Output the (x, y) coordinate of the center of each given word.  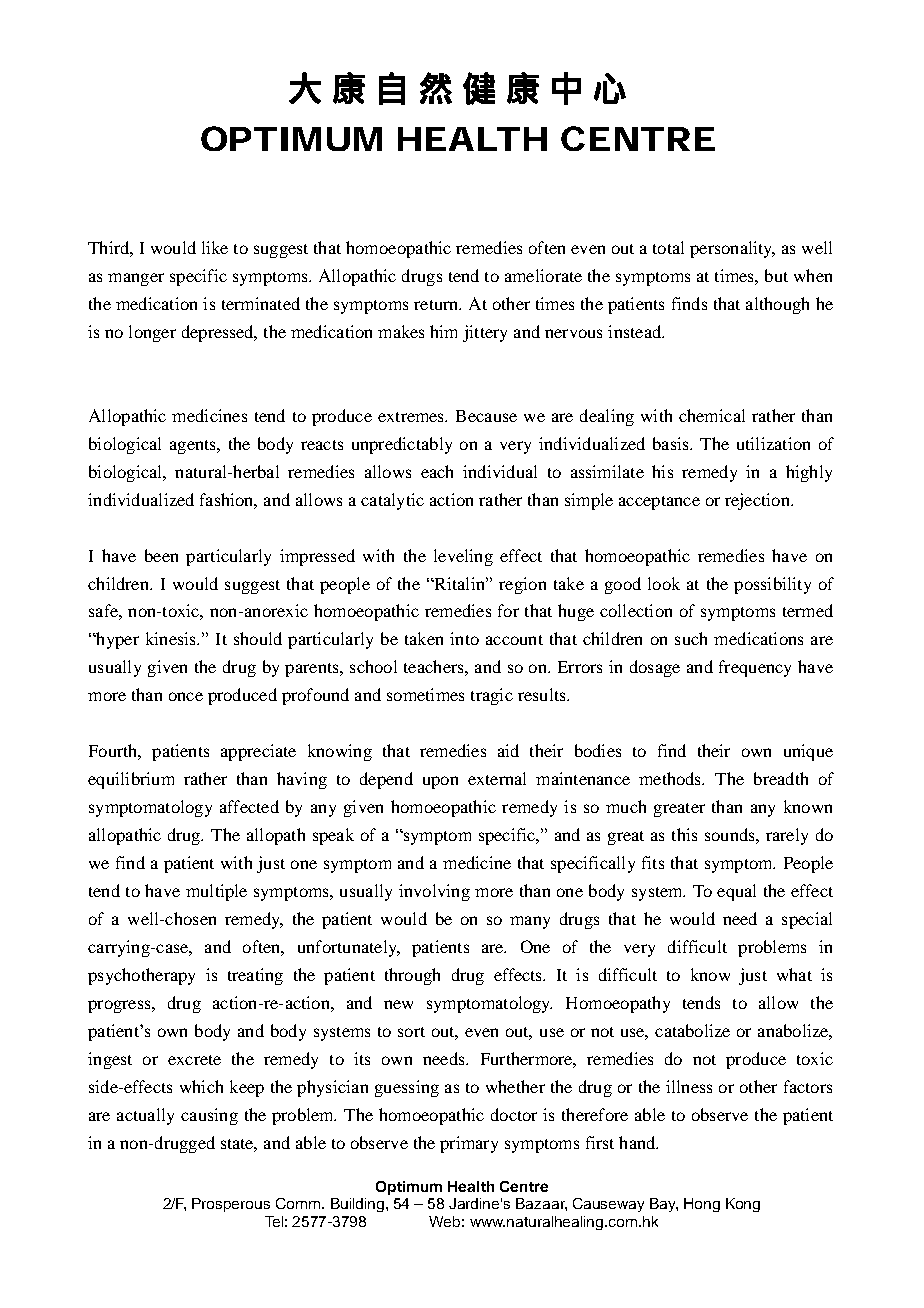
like (215, 247)
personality (732, 249)
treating (255, 976)
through (412, 976)
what (794, 974)
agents (194, 447)
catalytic (392, 501)
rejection (758, 501)
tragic (492, 696)
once (186, 696)
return (437, 305)
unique (808, 752)
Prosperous (231, 1205)
